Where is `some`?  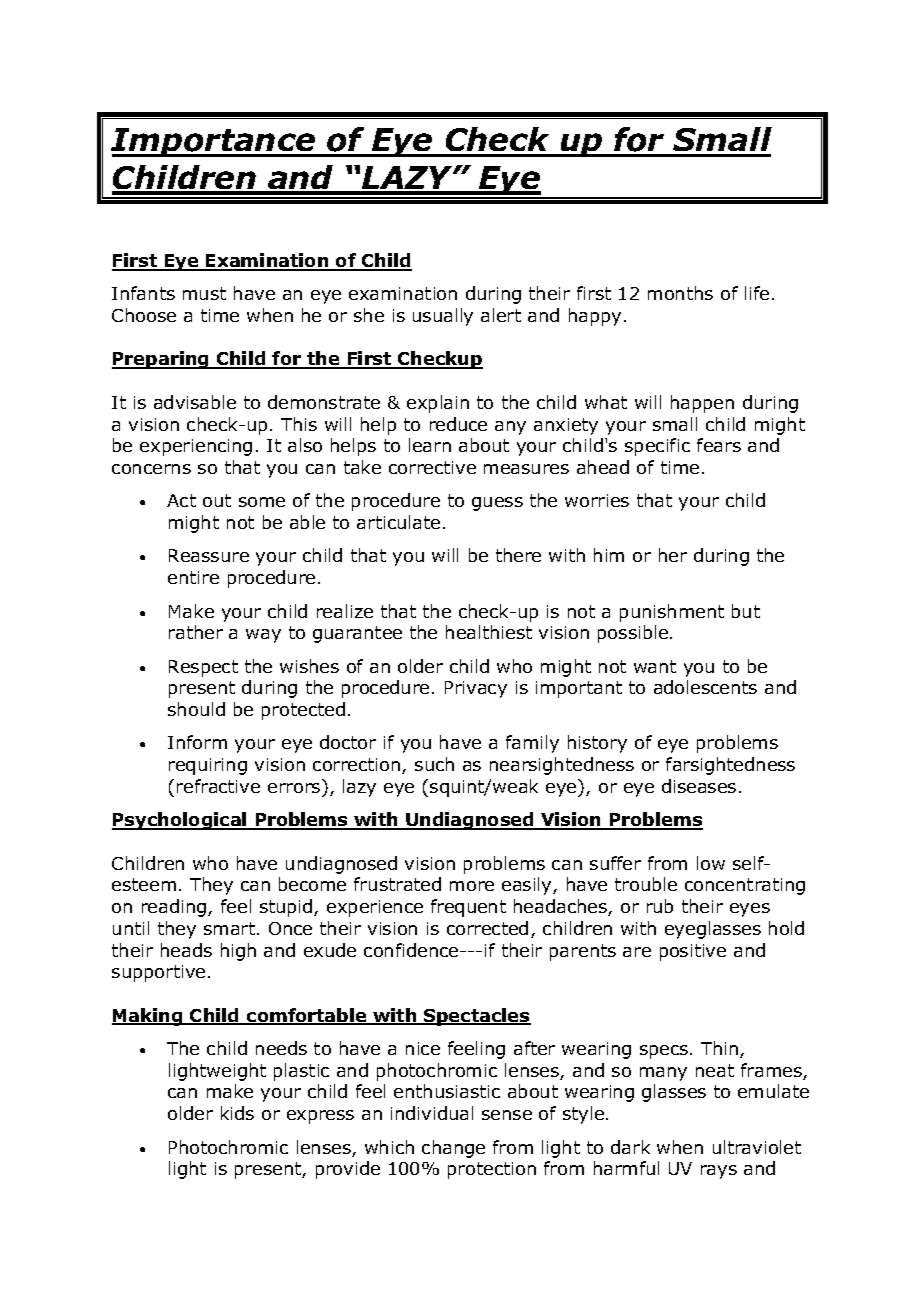
some is located at coordinates (262, 502).
